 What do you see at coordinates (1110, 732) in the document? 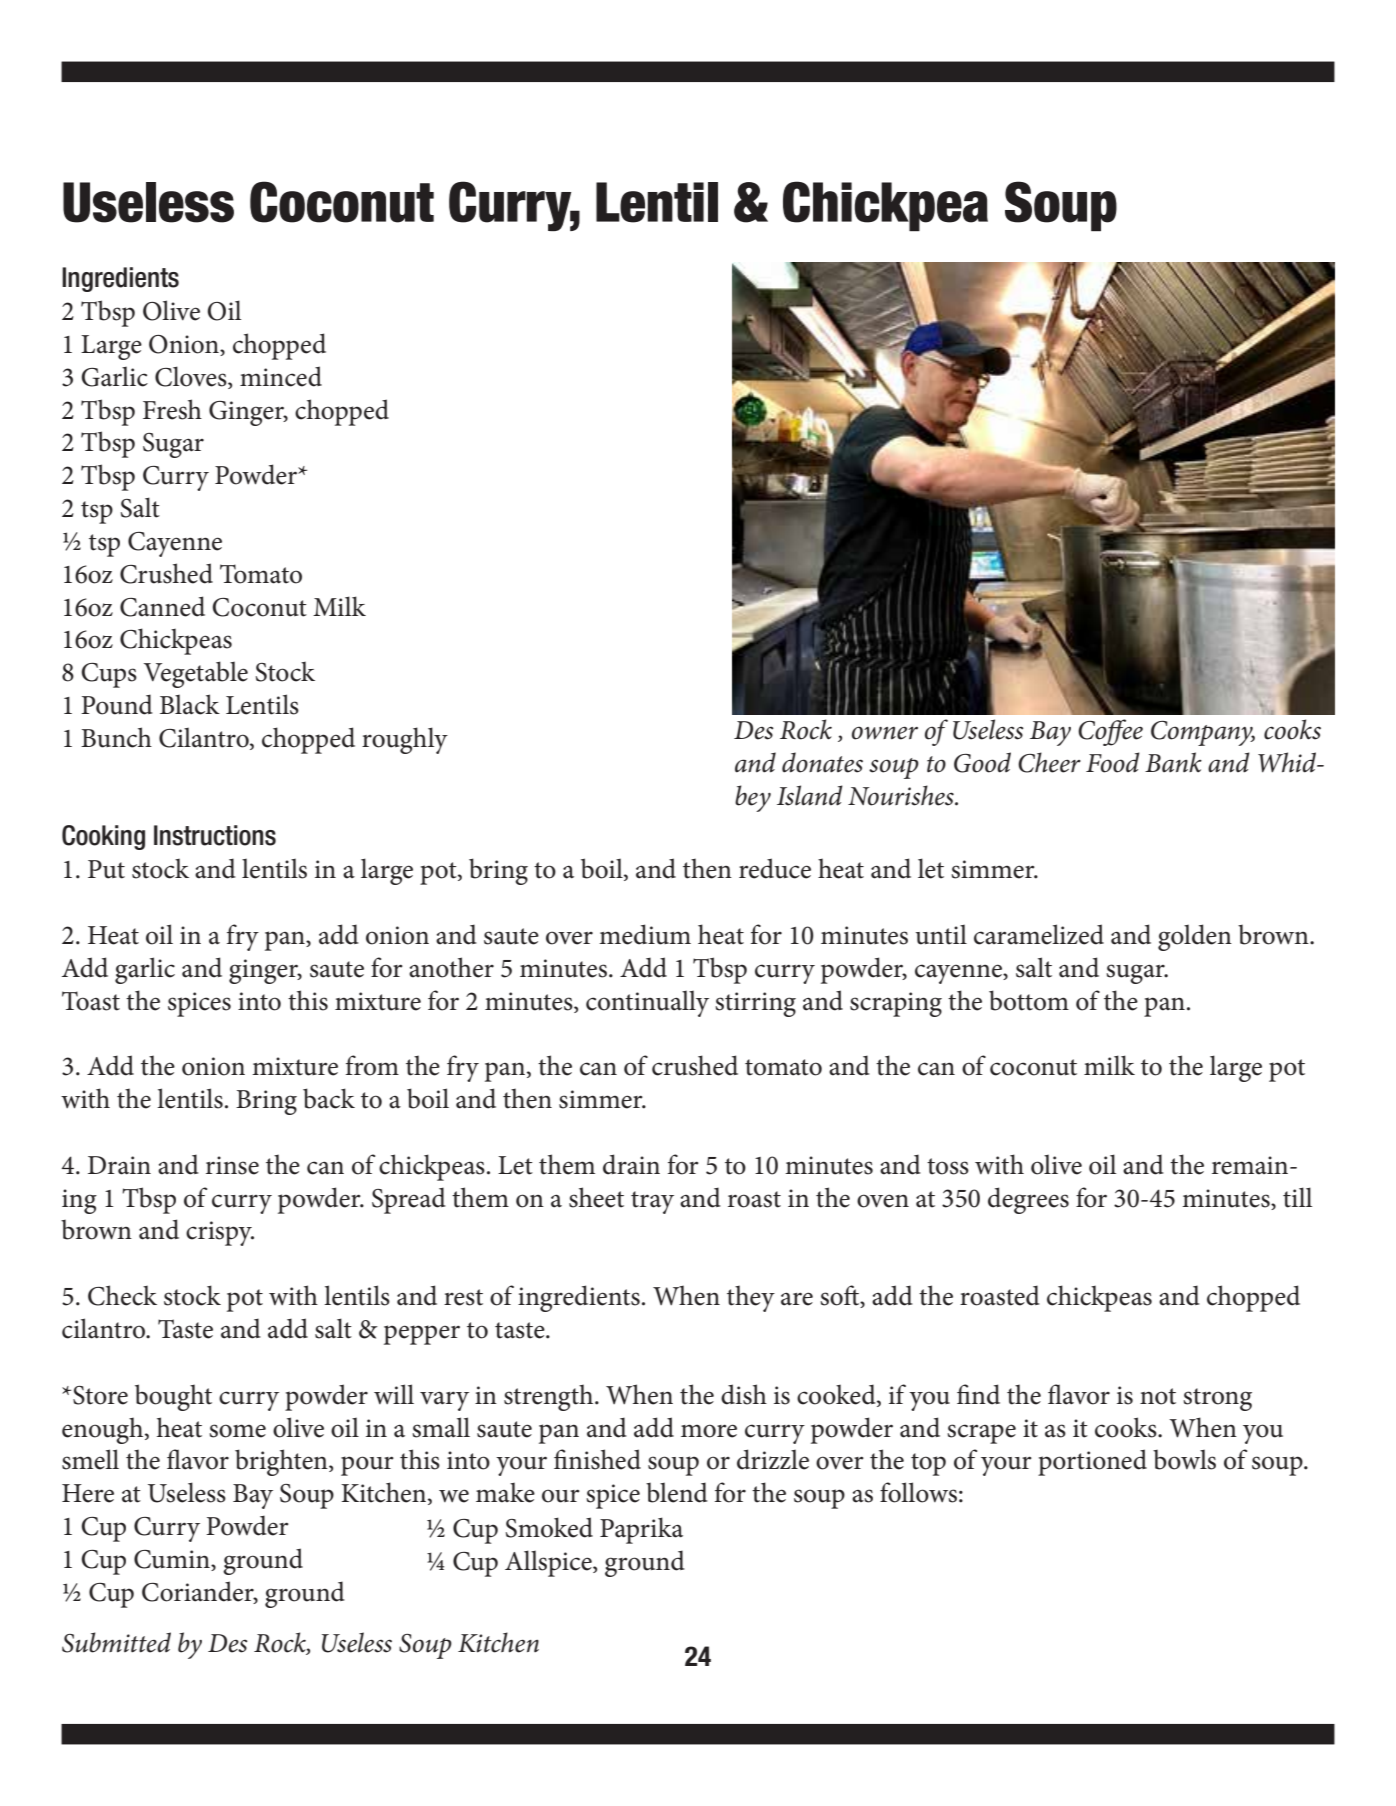
I see `Coffee` at bounding box center [1110, 732].
